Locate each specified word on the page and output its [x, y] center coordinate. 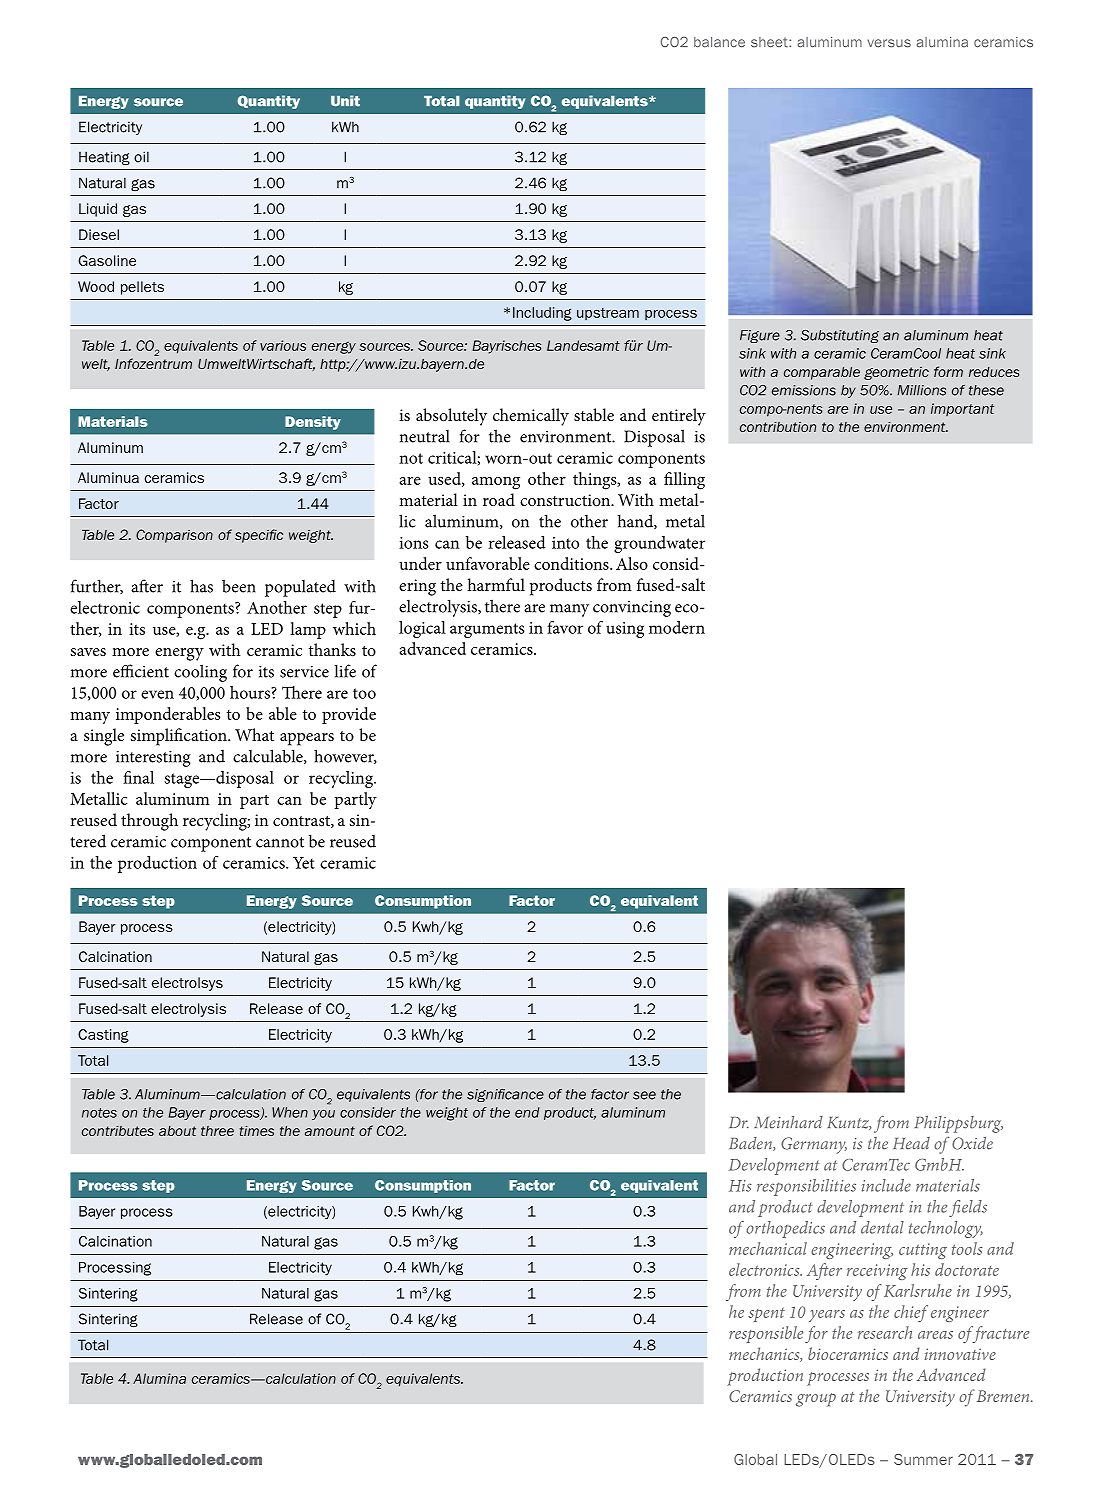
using [625, 630]
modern [677, 627]
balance [719, 42]
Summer [923, 1459]
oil [141, 157]
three [217, 1131]
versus [889, 43]
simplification [180, 737]
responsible [766, 1334]
